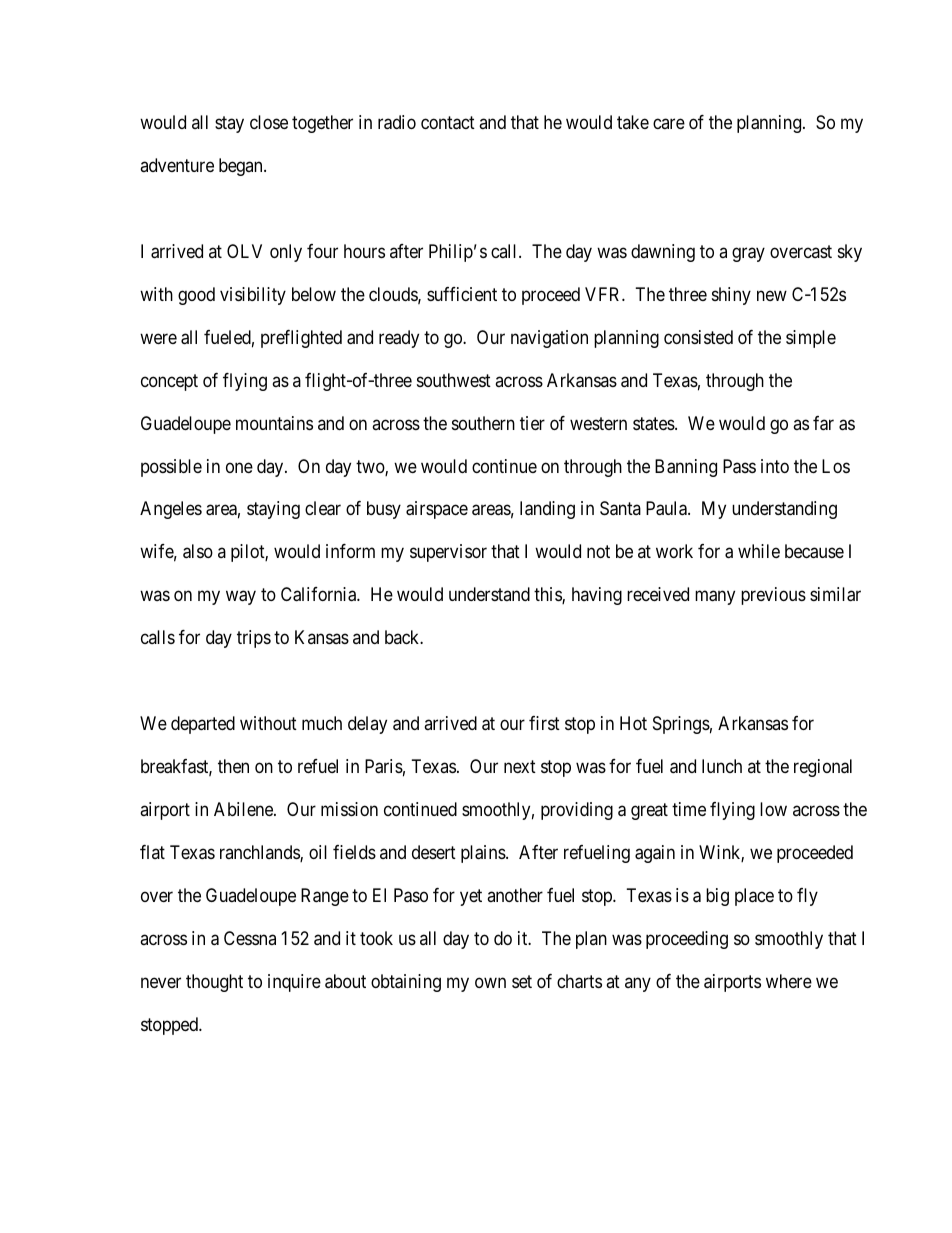  Describe the element at coordinates (448, 123) in the image. I see `contact` at that location.
